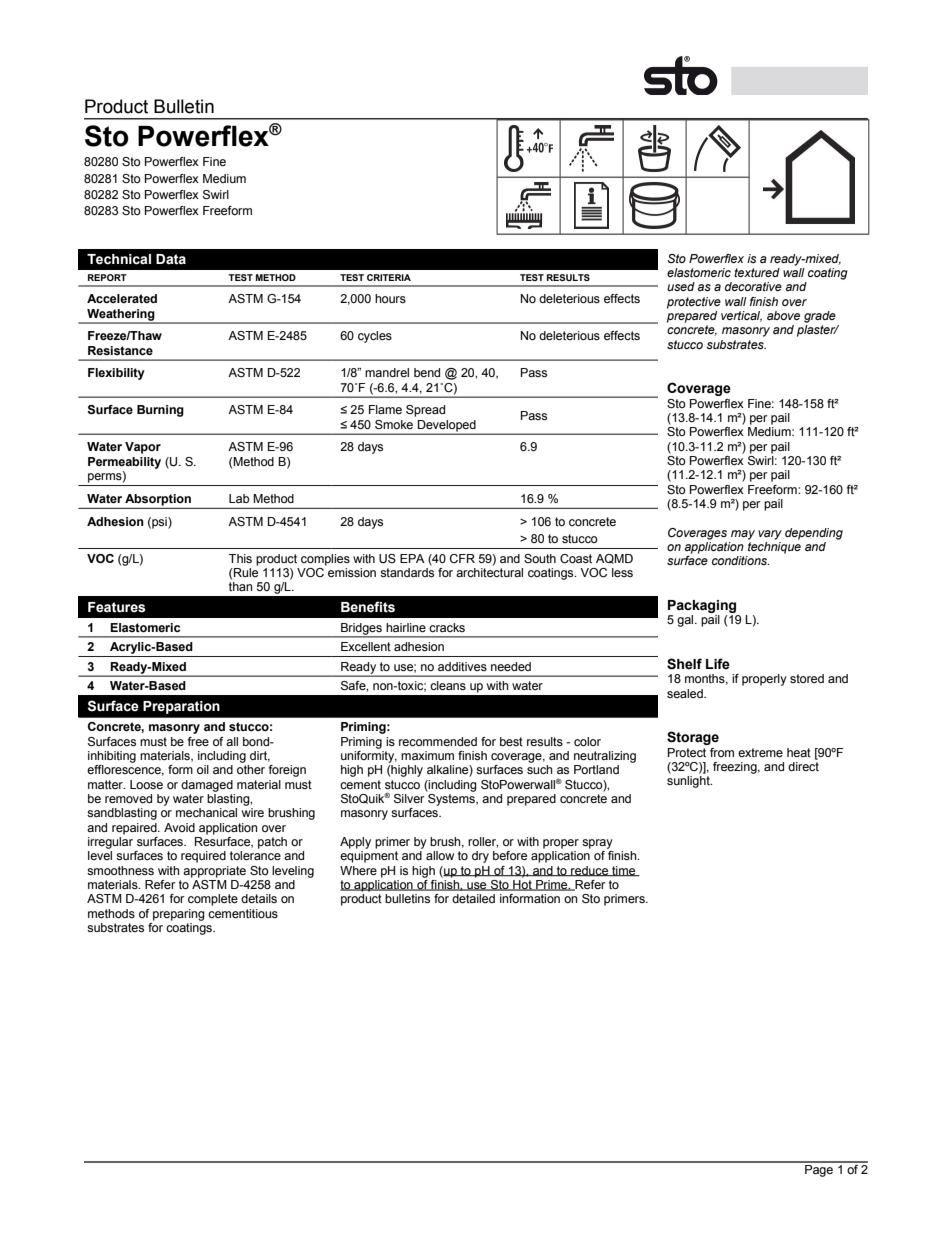 The height and width of the screenshot is (1233, 952). Describe the element at coordinates (240, 586) in the screenshot. I see `than` at that location.
